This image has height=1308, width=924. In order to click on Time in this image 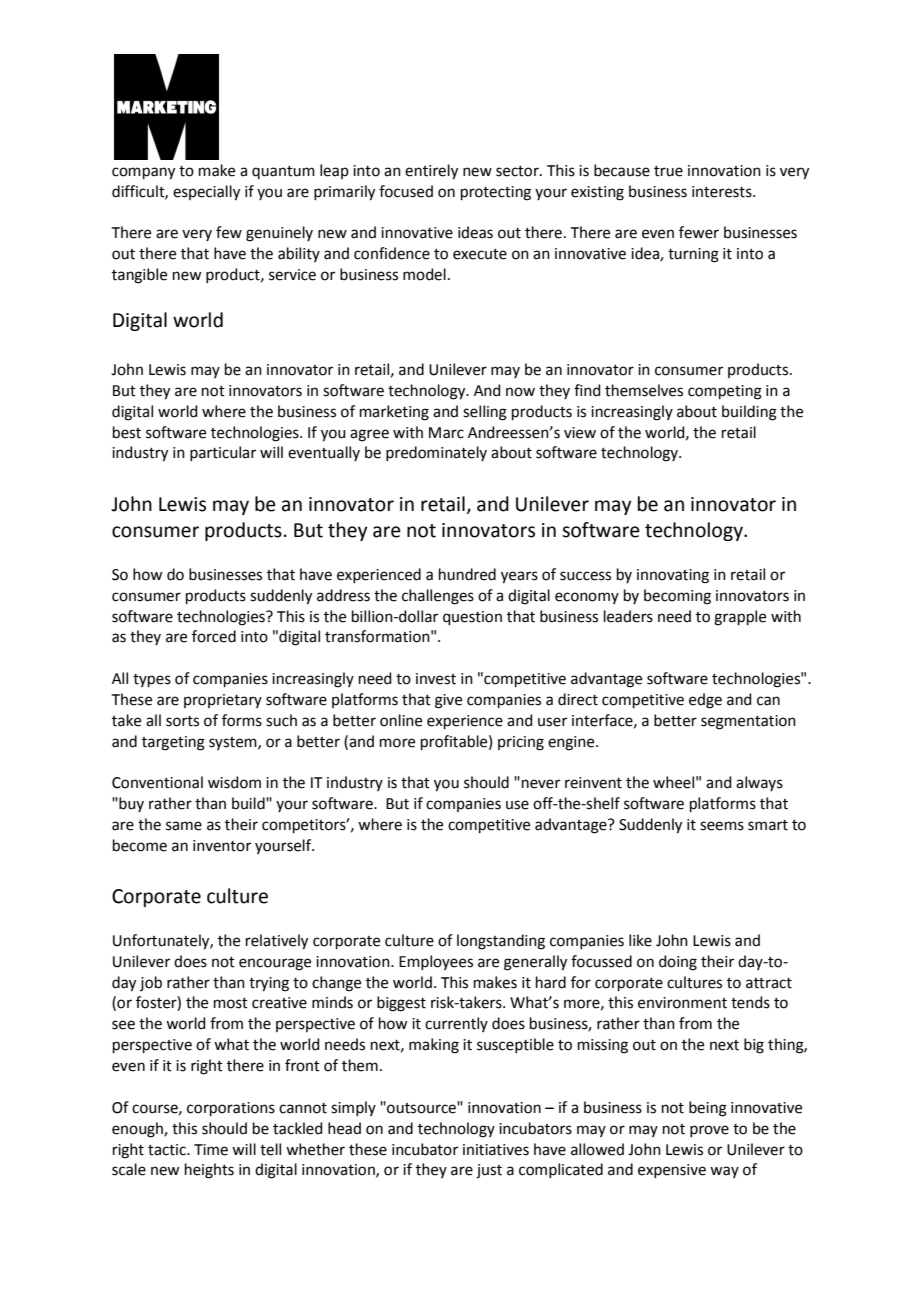, I will do `click(211, 1150)`.
